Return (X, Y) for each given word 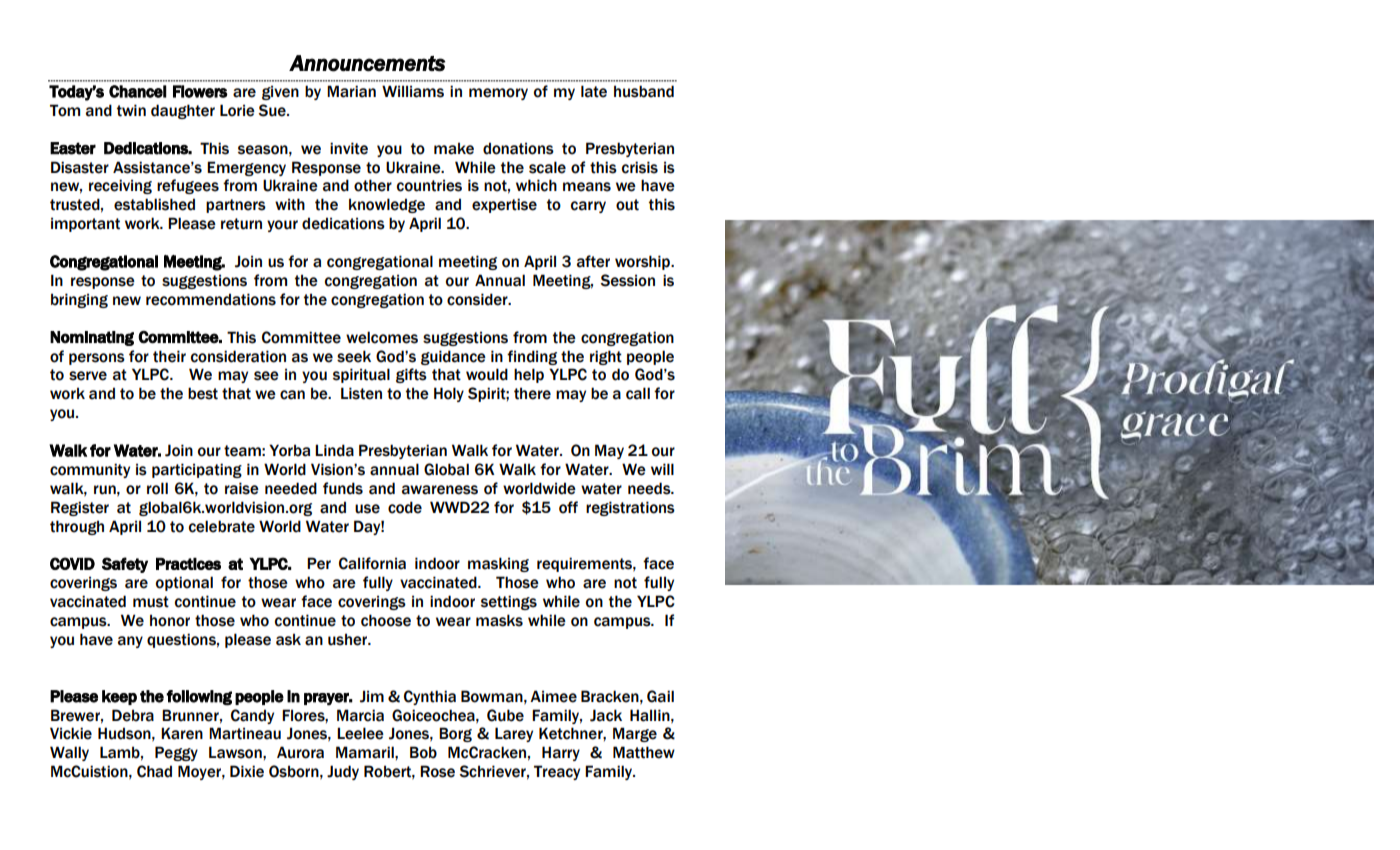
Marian (351, 91)
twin (131, 110)
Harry (561, 753)
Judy (343, 772)
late (594, 91)
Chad (154, 771)
